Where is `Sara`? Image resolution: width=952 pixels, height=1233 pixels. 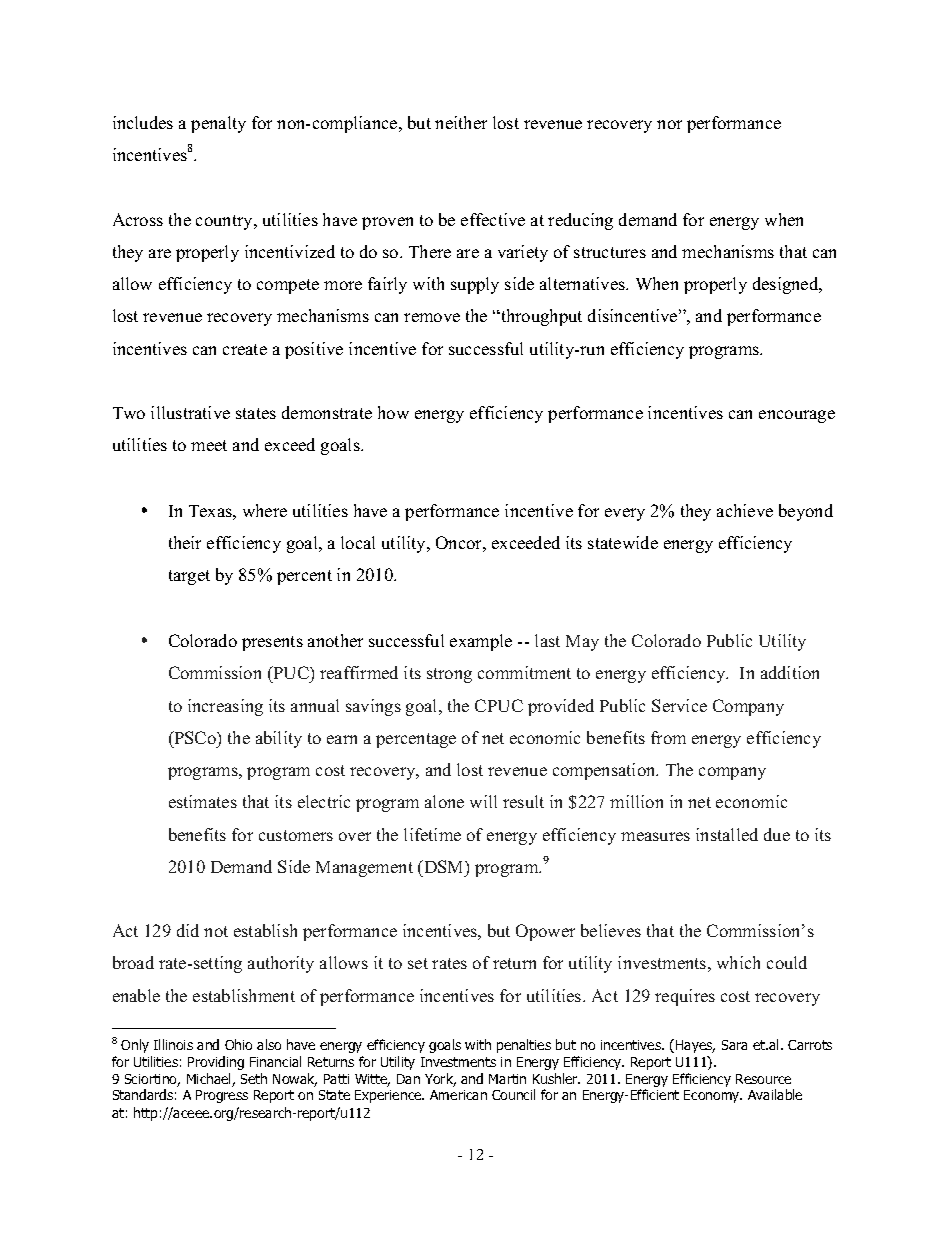
Sara is located at coordinates (734, 1045).
